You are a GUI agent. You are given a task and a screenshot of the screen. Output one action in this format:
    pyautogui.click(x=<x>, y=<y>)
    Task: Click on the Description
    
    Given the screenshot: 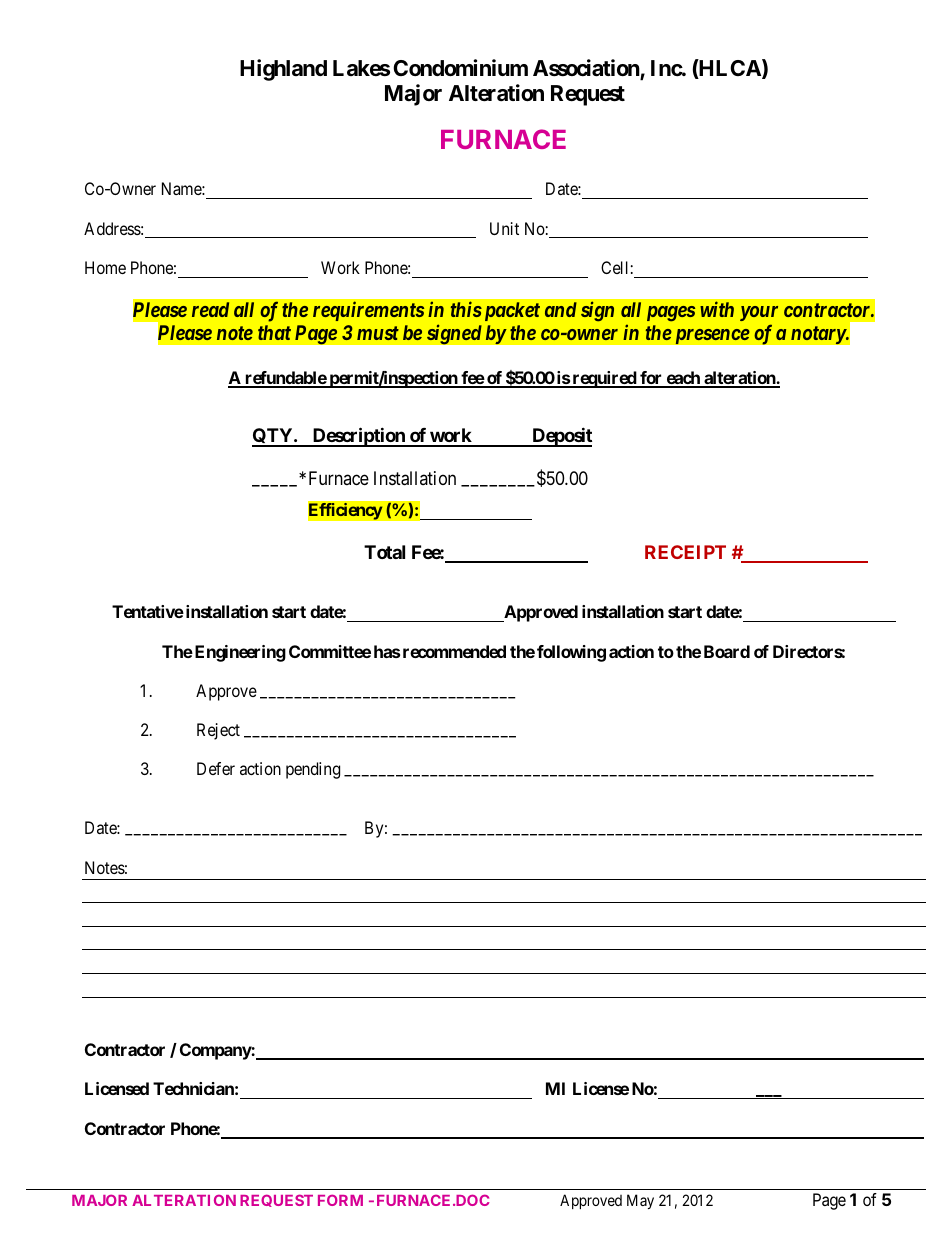 What is the action you would take?
    pyautogui.click(x=359, y=437)
